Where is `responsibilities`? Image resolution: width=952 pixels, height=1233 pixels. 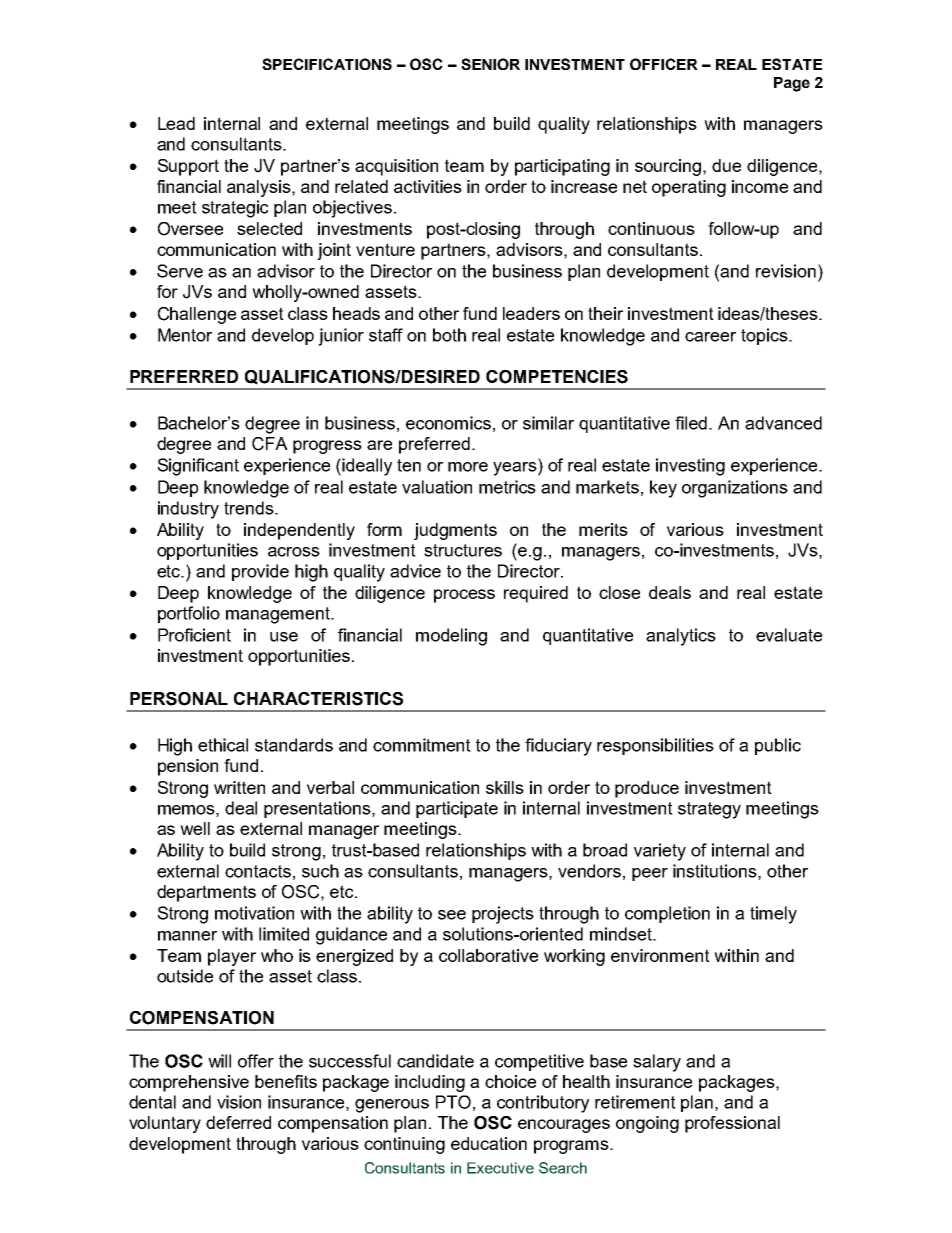
responsibilities is located at coordinates (655, 746).
